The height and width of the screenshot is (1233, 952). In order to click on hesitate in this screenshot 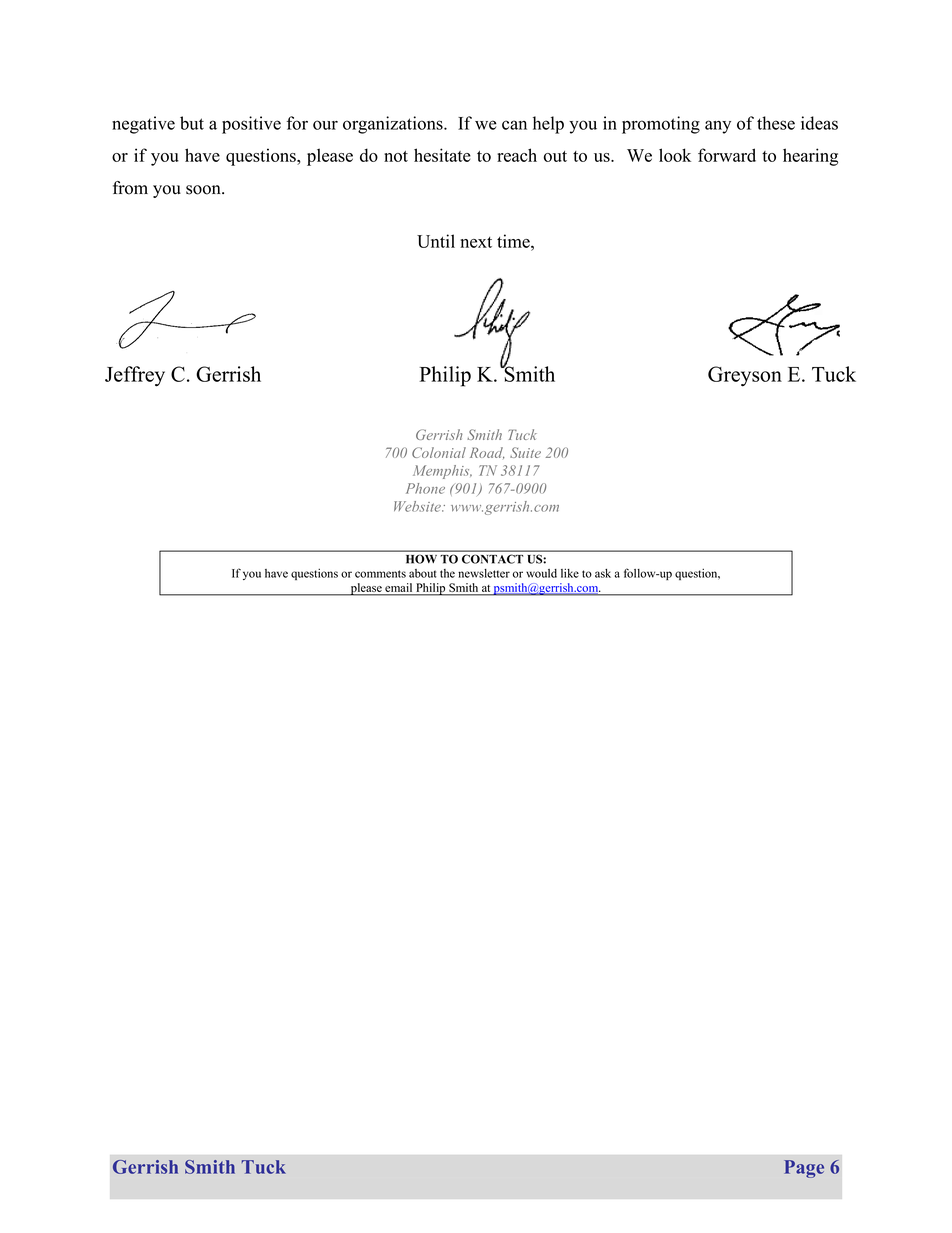, I will do `click(442, 155)`.
